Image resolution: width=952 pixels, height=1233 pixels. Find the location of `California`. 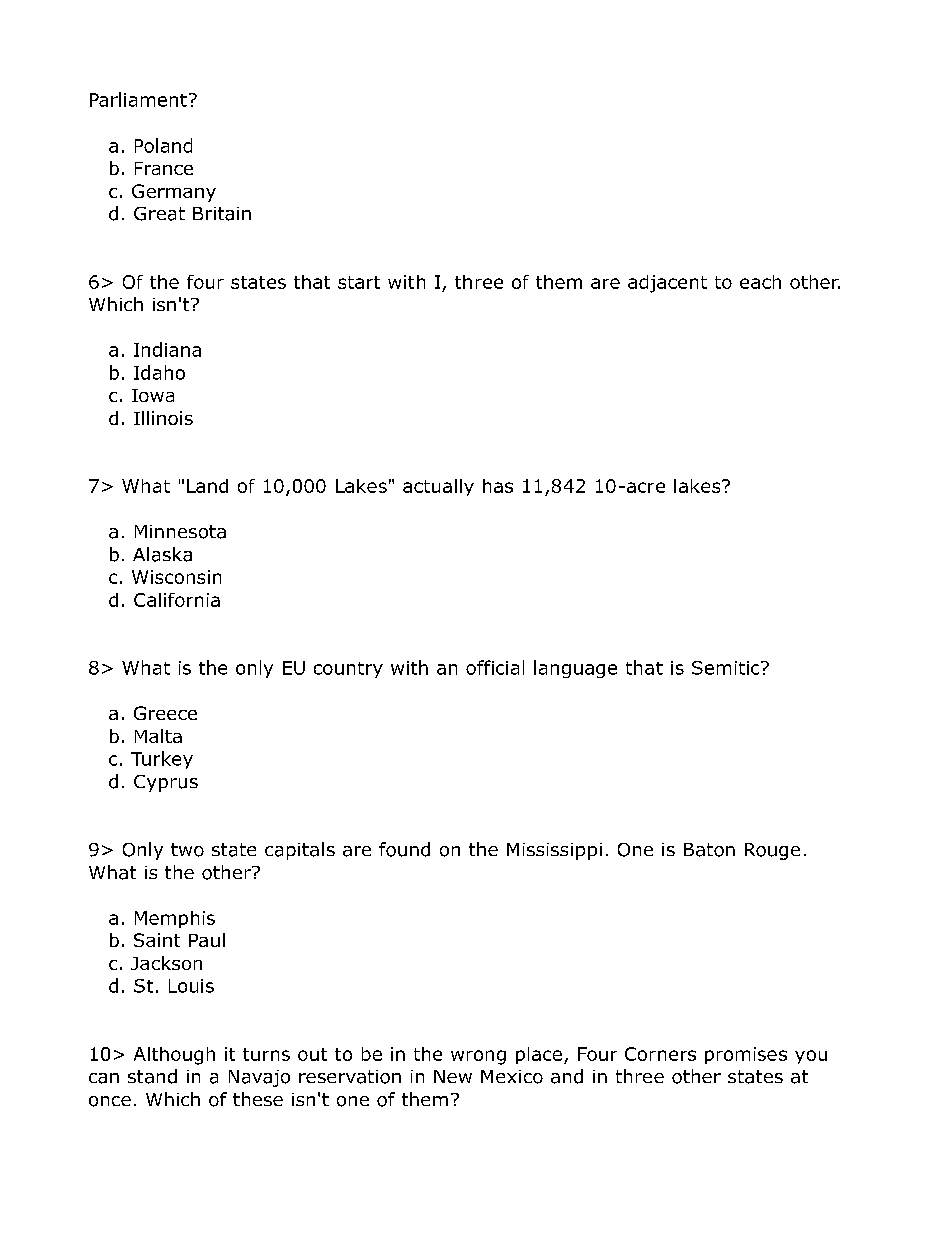

California is located at coordinates (177, 600).
